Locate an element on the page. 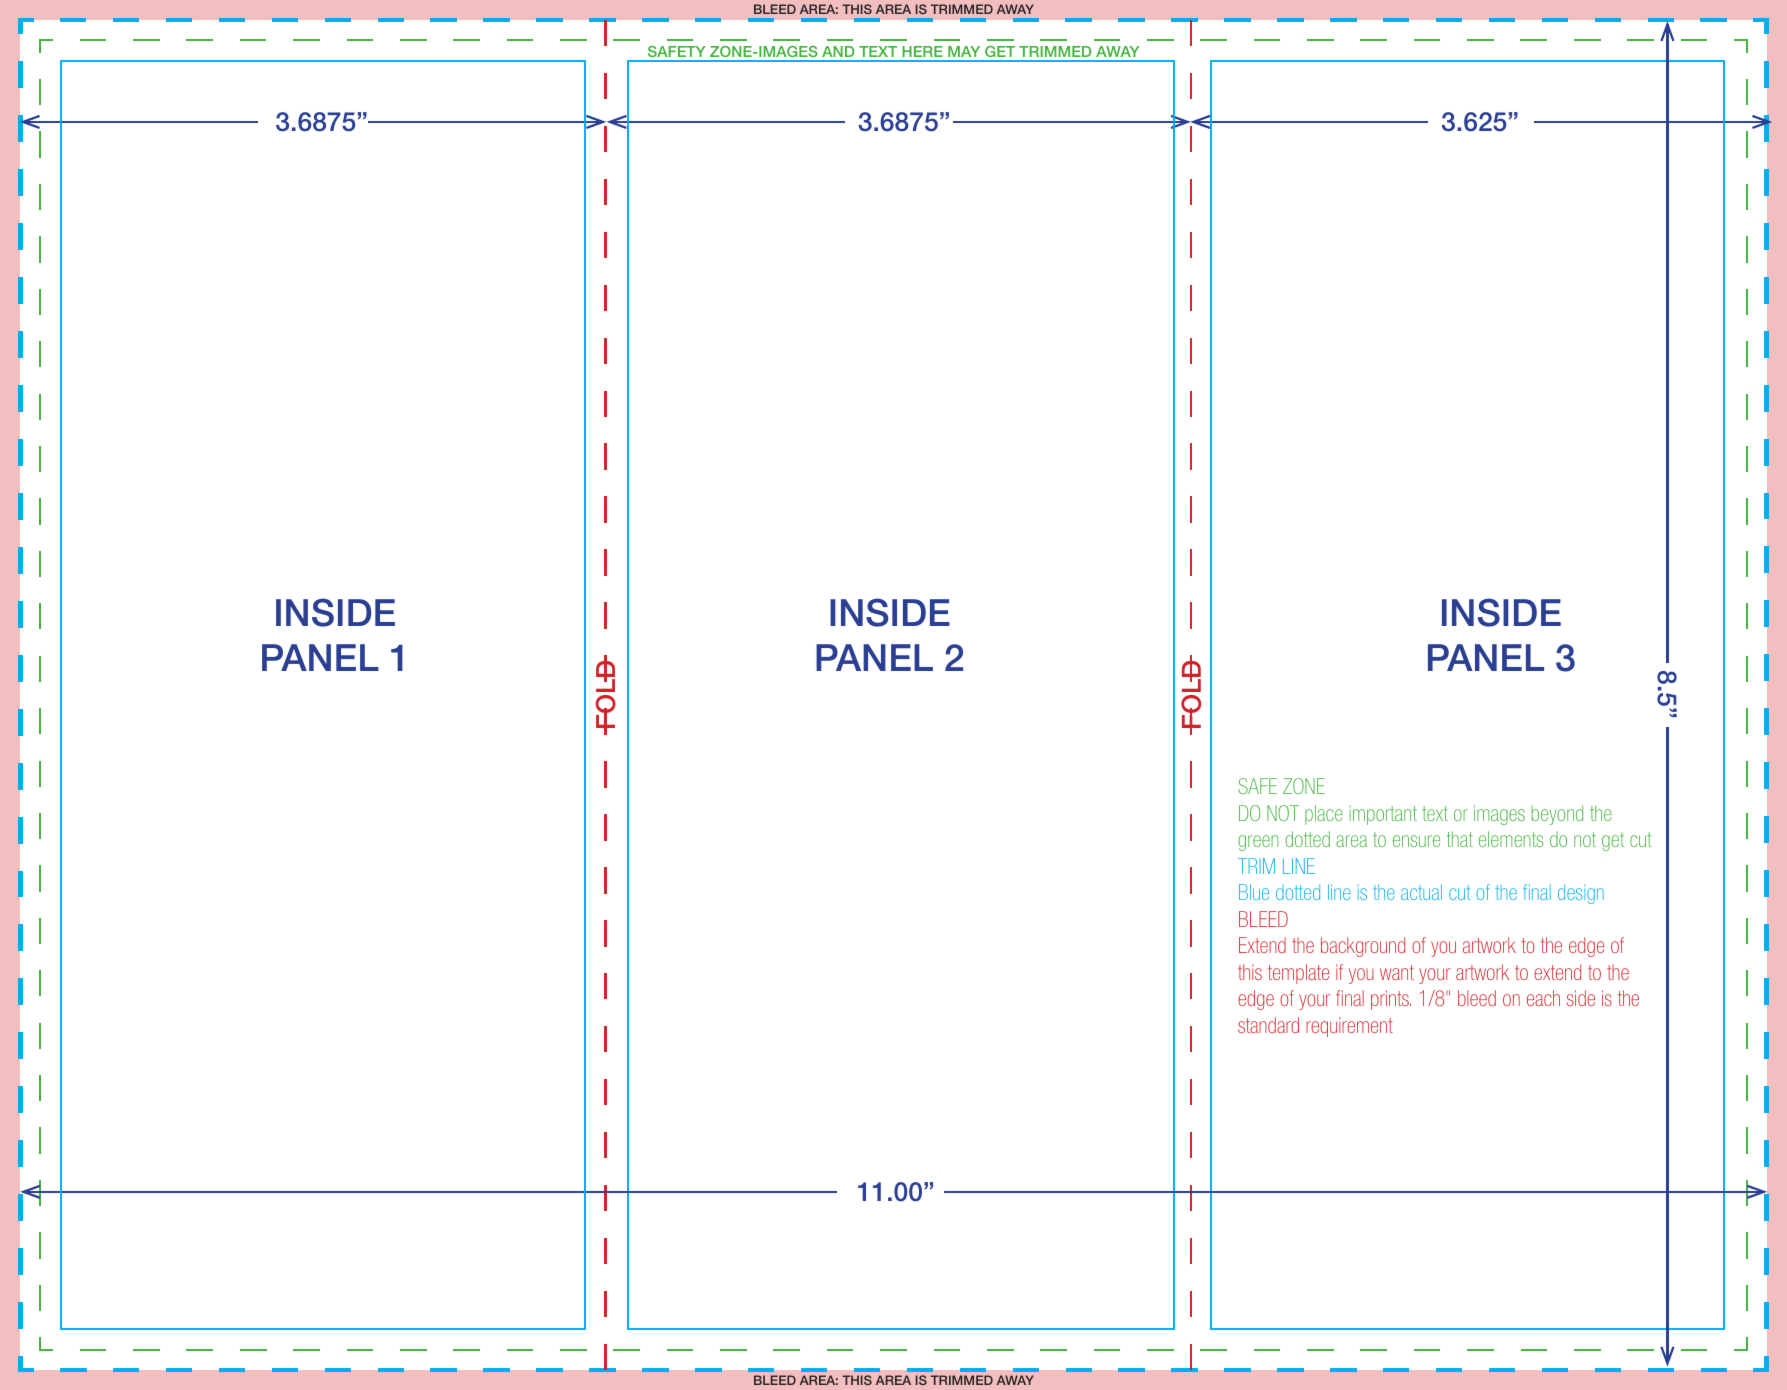 The image size is (1787, 1390). beyond is located at coordinates (1557, 815).
